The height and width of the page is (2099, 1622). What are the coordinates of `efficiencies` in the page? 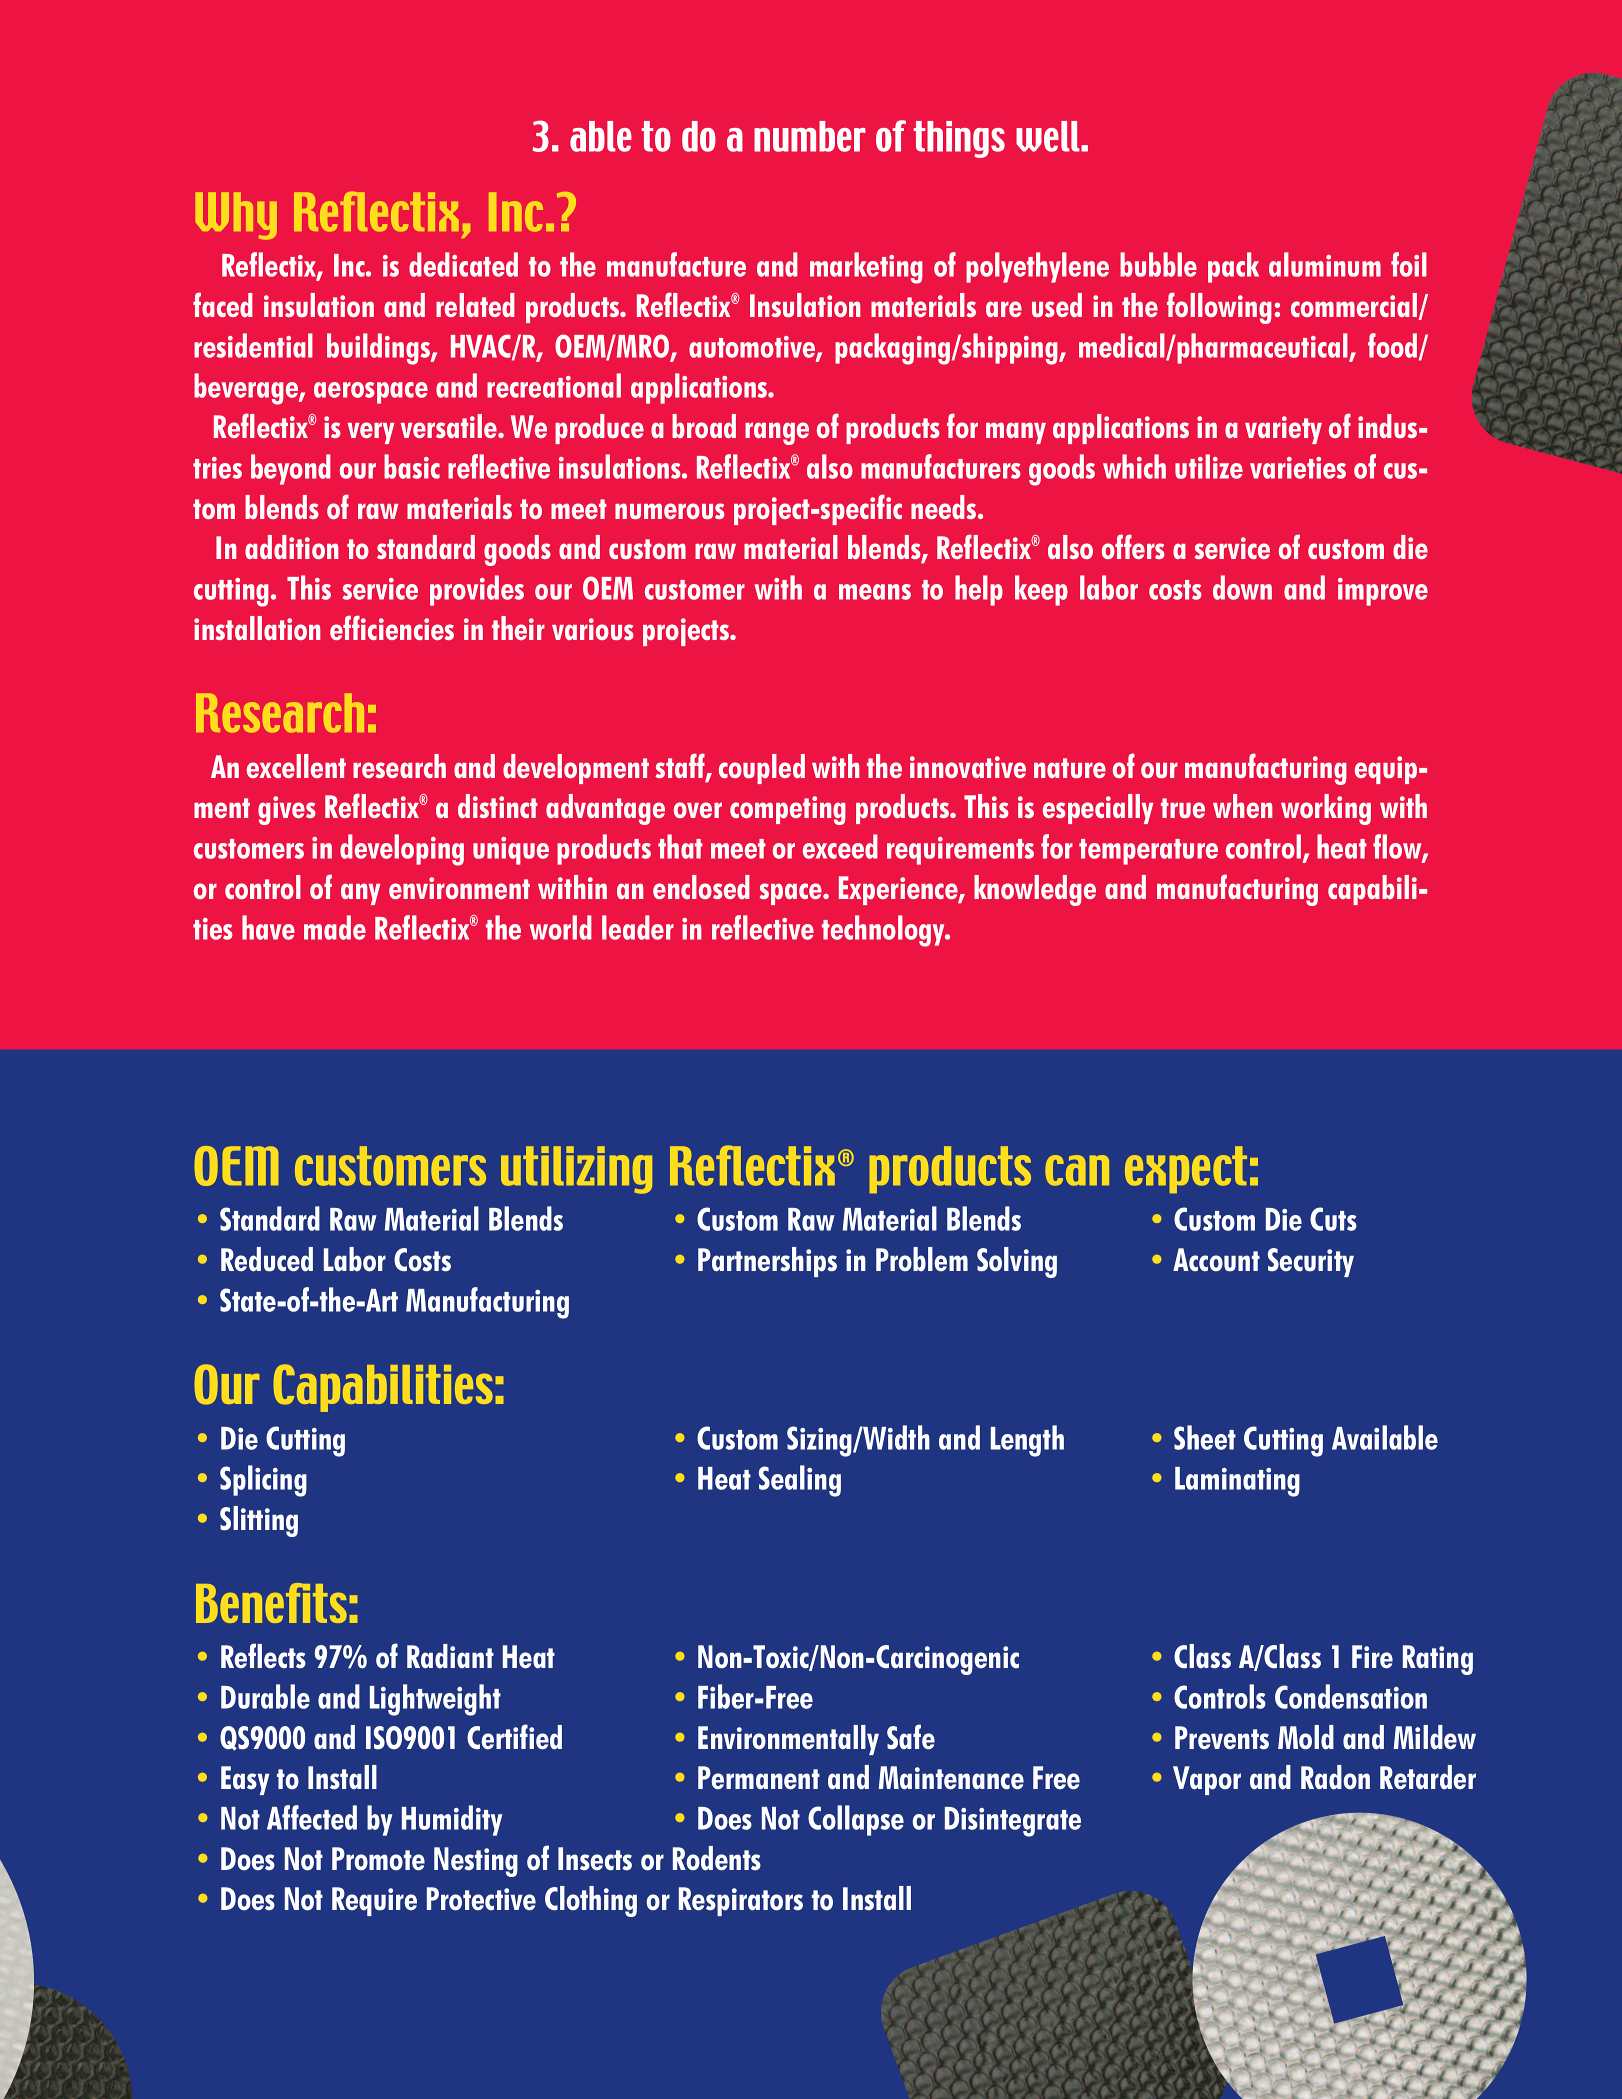 It's located at (392, 627).
